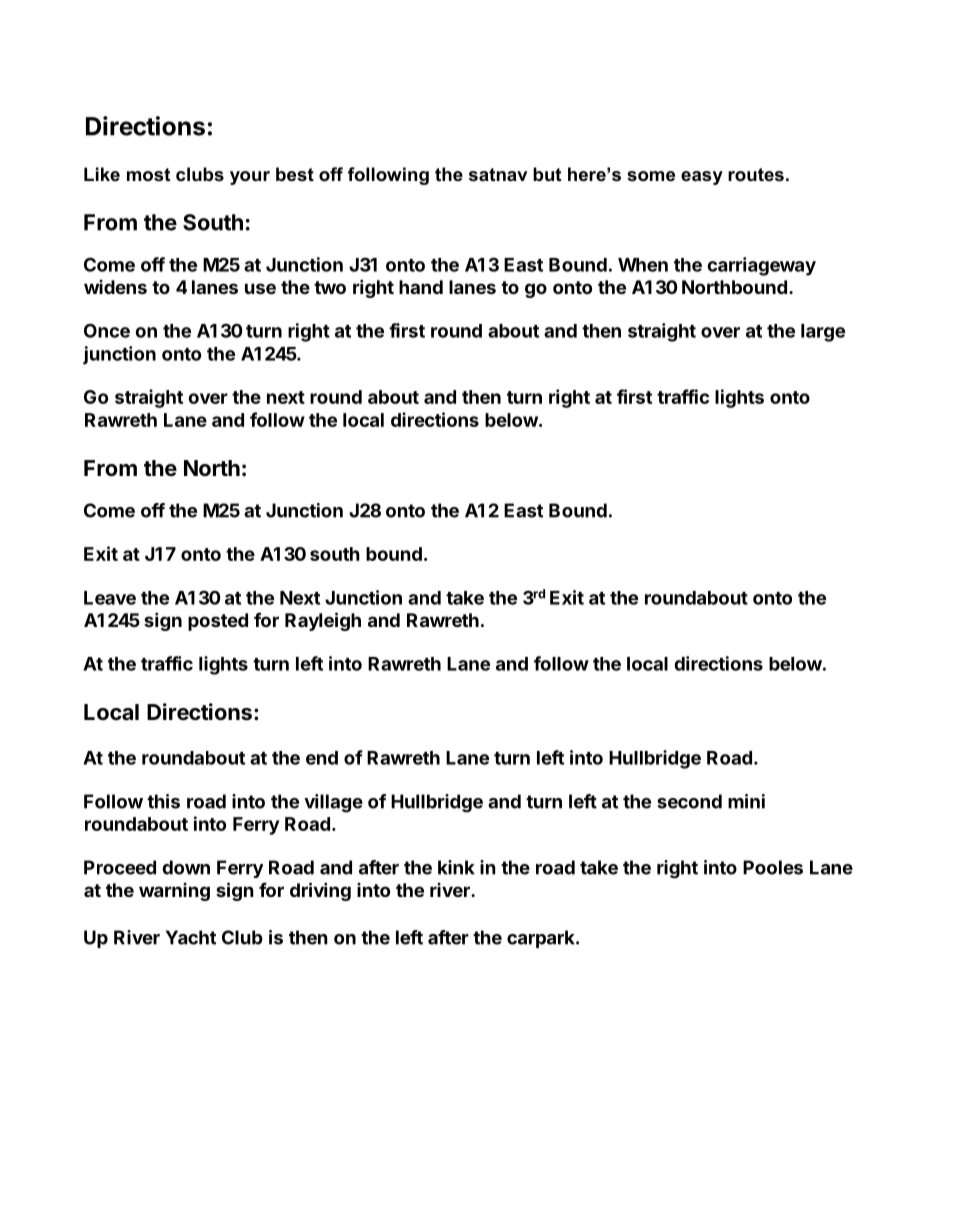  Describe the element at coordinates (756, 175) in the image. I see `routes` at that location.
